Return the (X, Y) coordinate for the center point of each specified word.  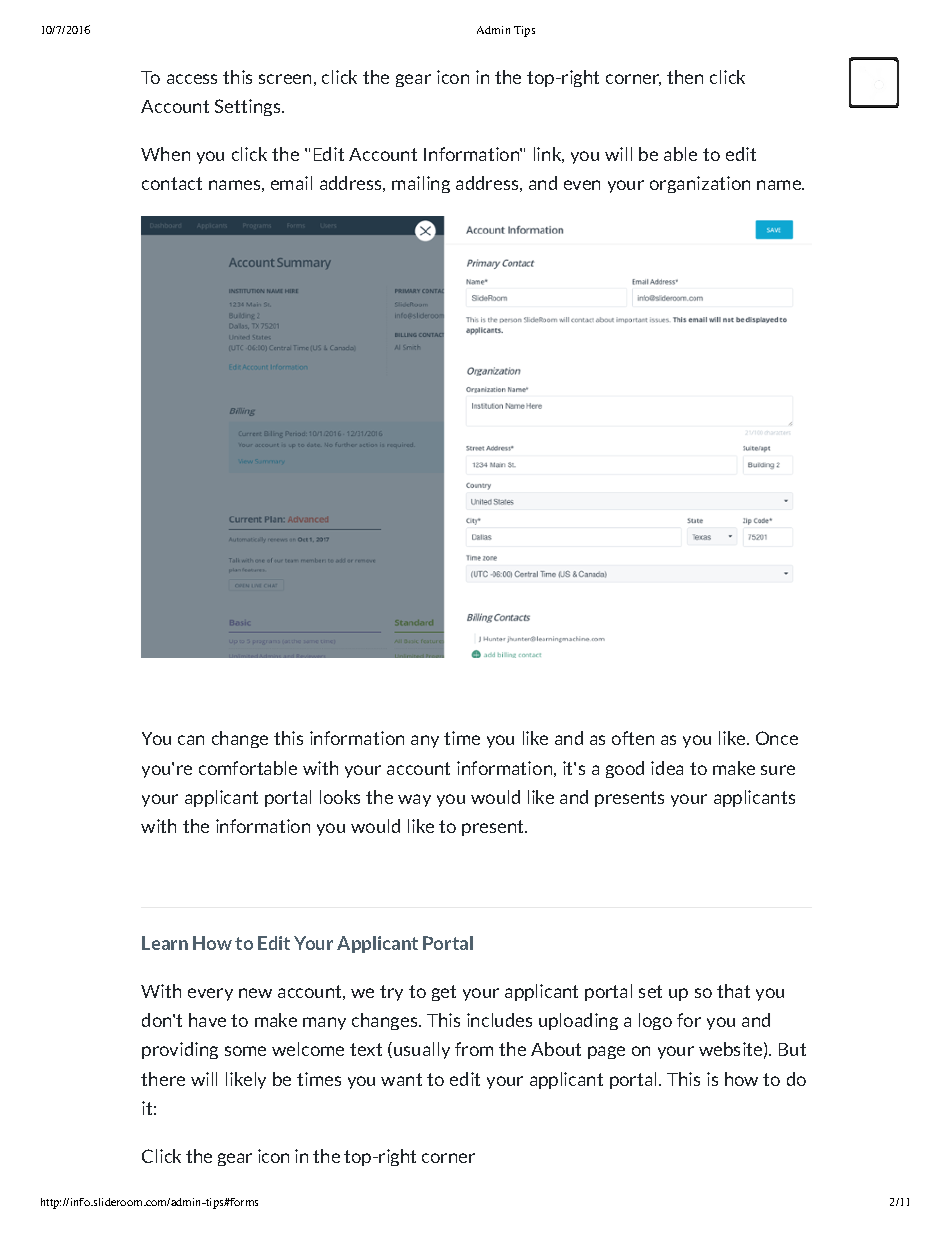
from (474, 1049)
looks (340, 797)
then (685, 77)
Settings (249, 107)
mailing (421, 184)
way (414, 800)
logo (655, 1021)
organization (700, 184)
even (582, 185)
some (245, 1051)
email (291, 183)
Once (777, 738)
